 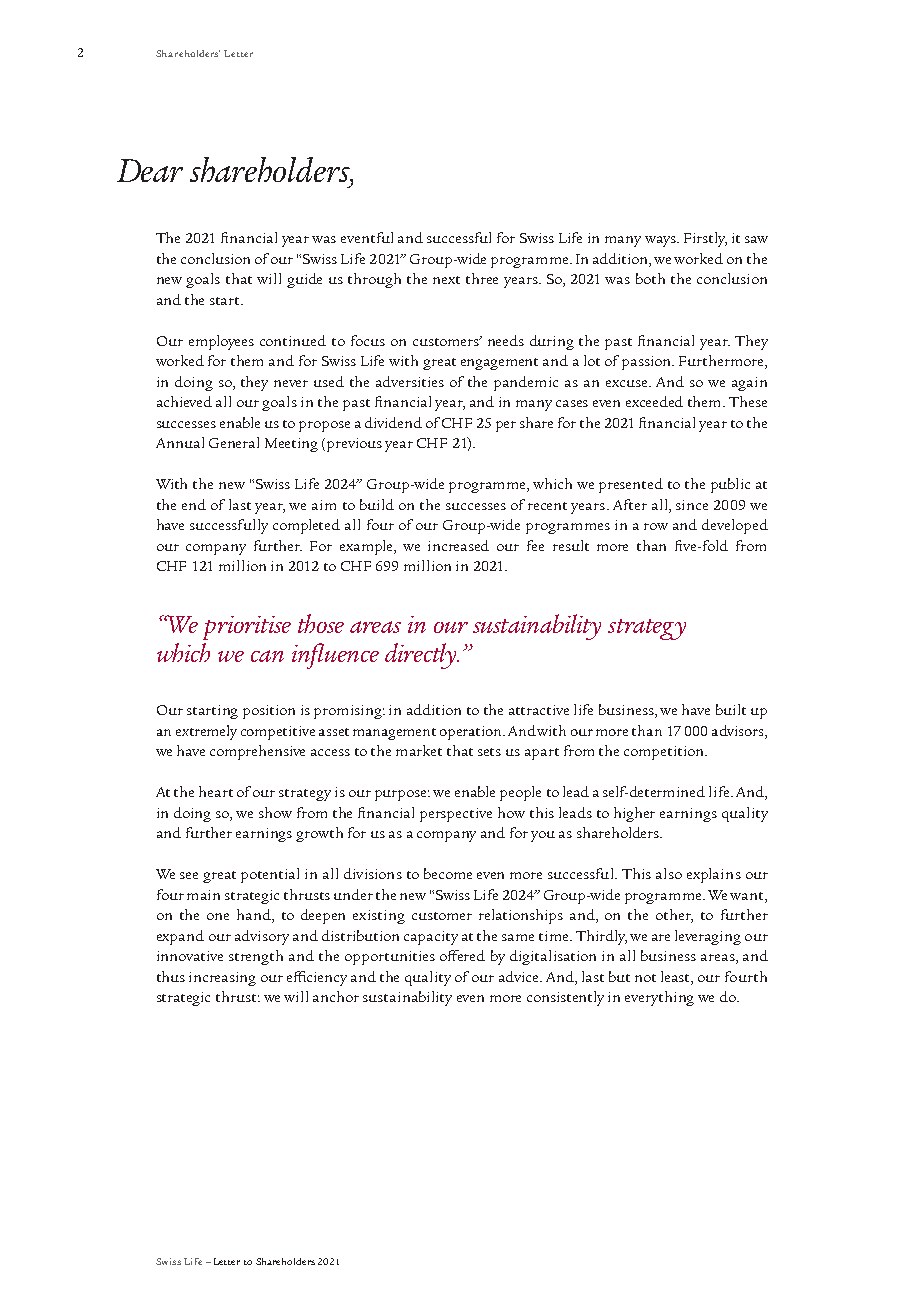 I want to click on heart, so click(x=216, y=791).
